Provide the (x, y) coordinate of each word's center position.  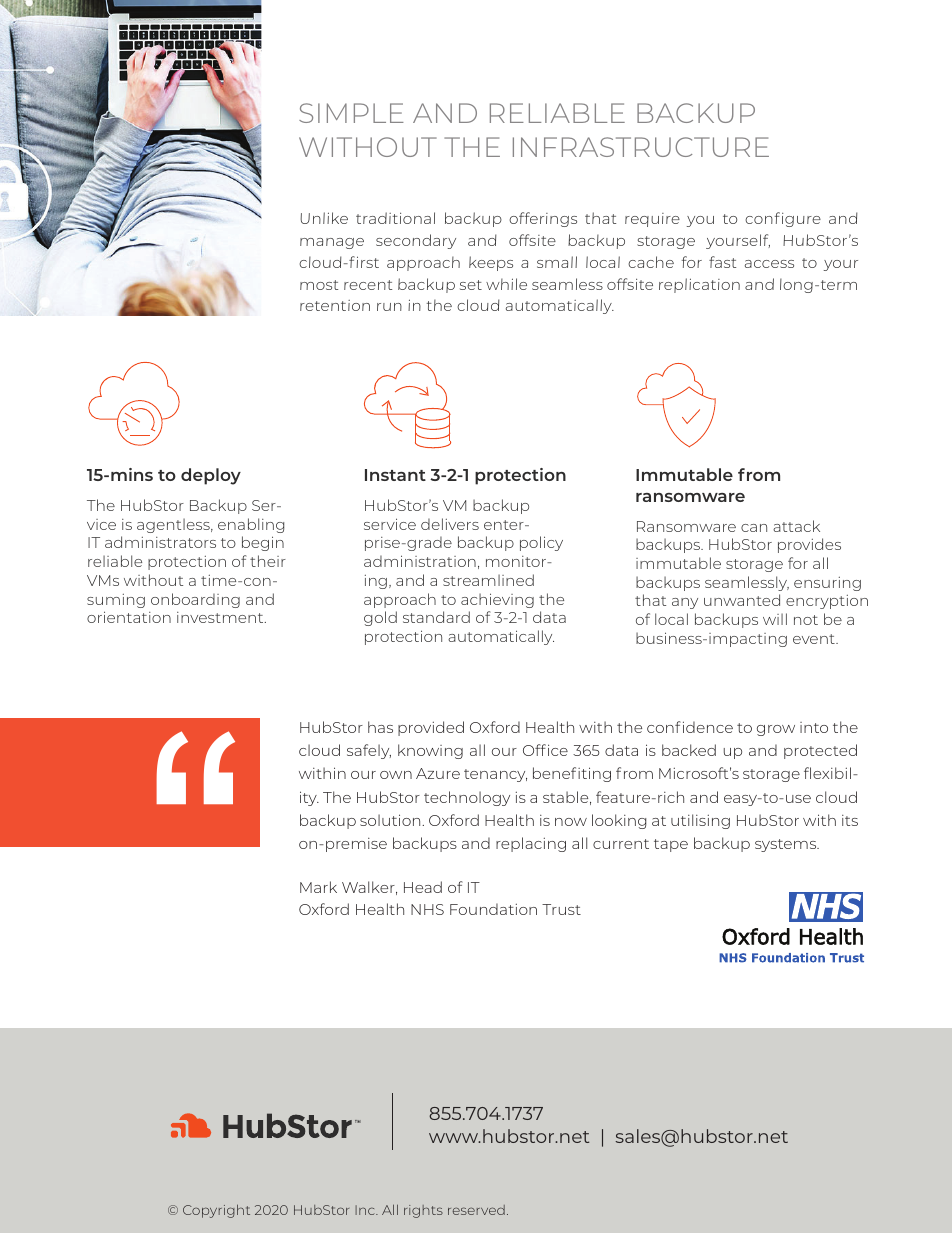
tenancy (495, 775)
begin (263, 543)
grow (776, 730)
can (754, 528)
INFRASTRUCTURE (641, 147)
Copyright (216, 1211)
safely (369, 751)
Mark (318, 887)
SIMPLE (351, 113)
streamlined (488, 580)
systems (787, 845)
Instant (395, 475)
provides (809, 545)
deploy (211, 476)
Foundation (493, 909)
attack (796, 526)
